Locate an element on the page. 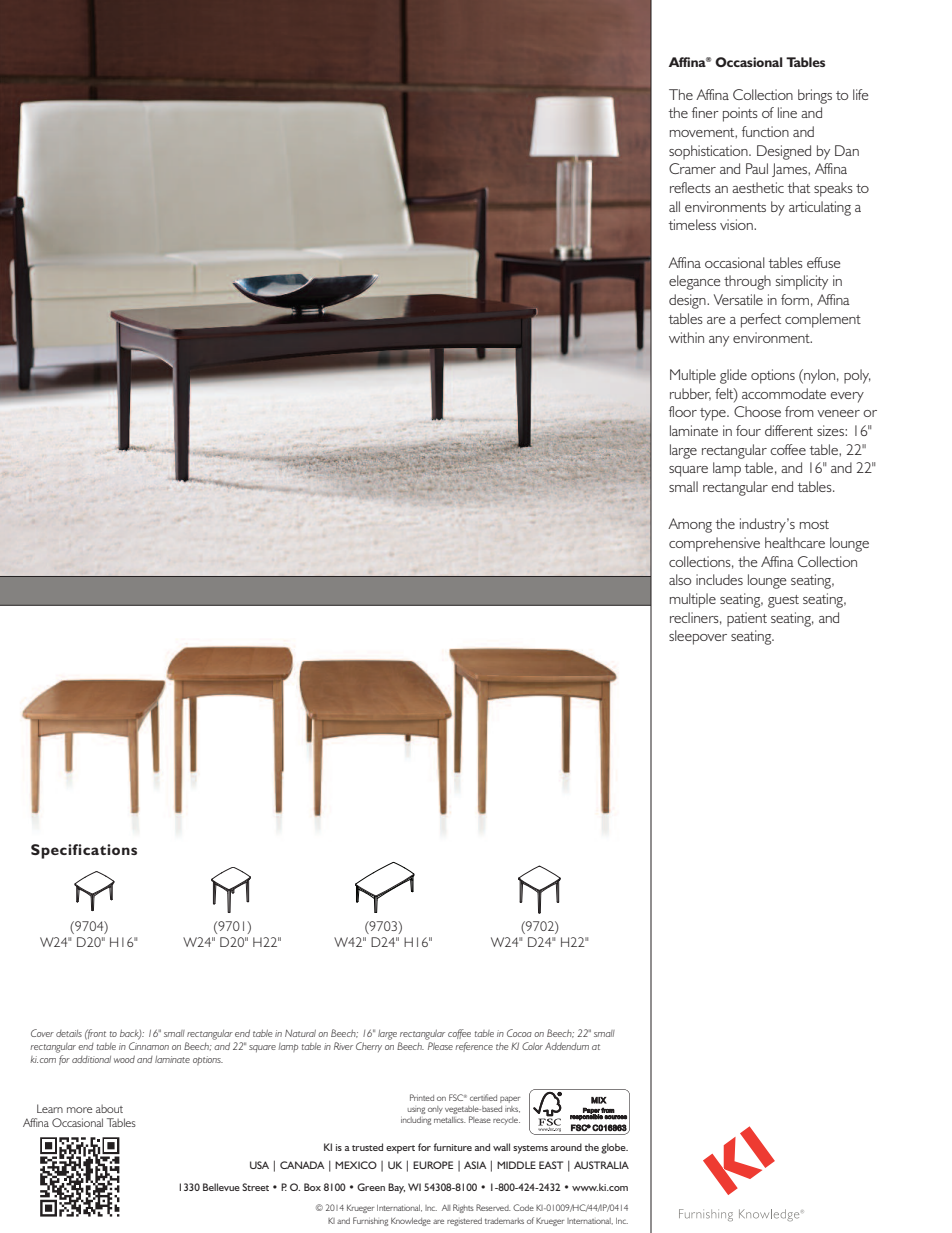 The width and height of the document is (952, 1233). sleepover is located at coordinates (698, 637).
